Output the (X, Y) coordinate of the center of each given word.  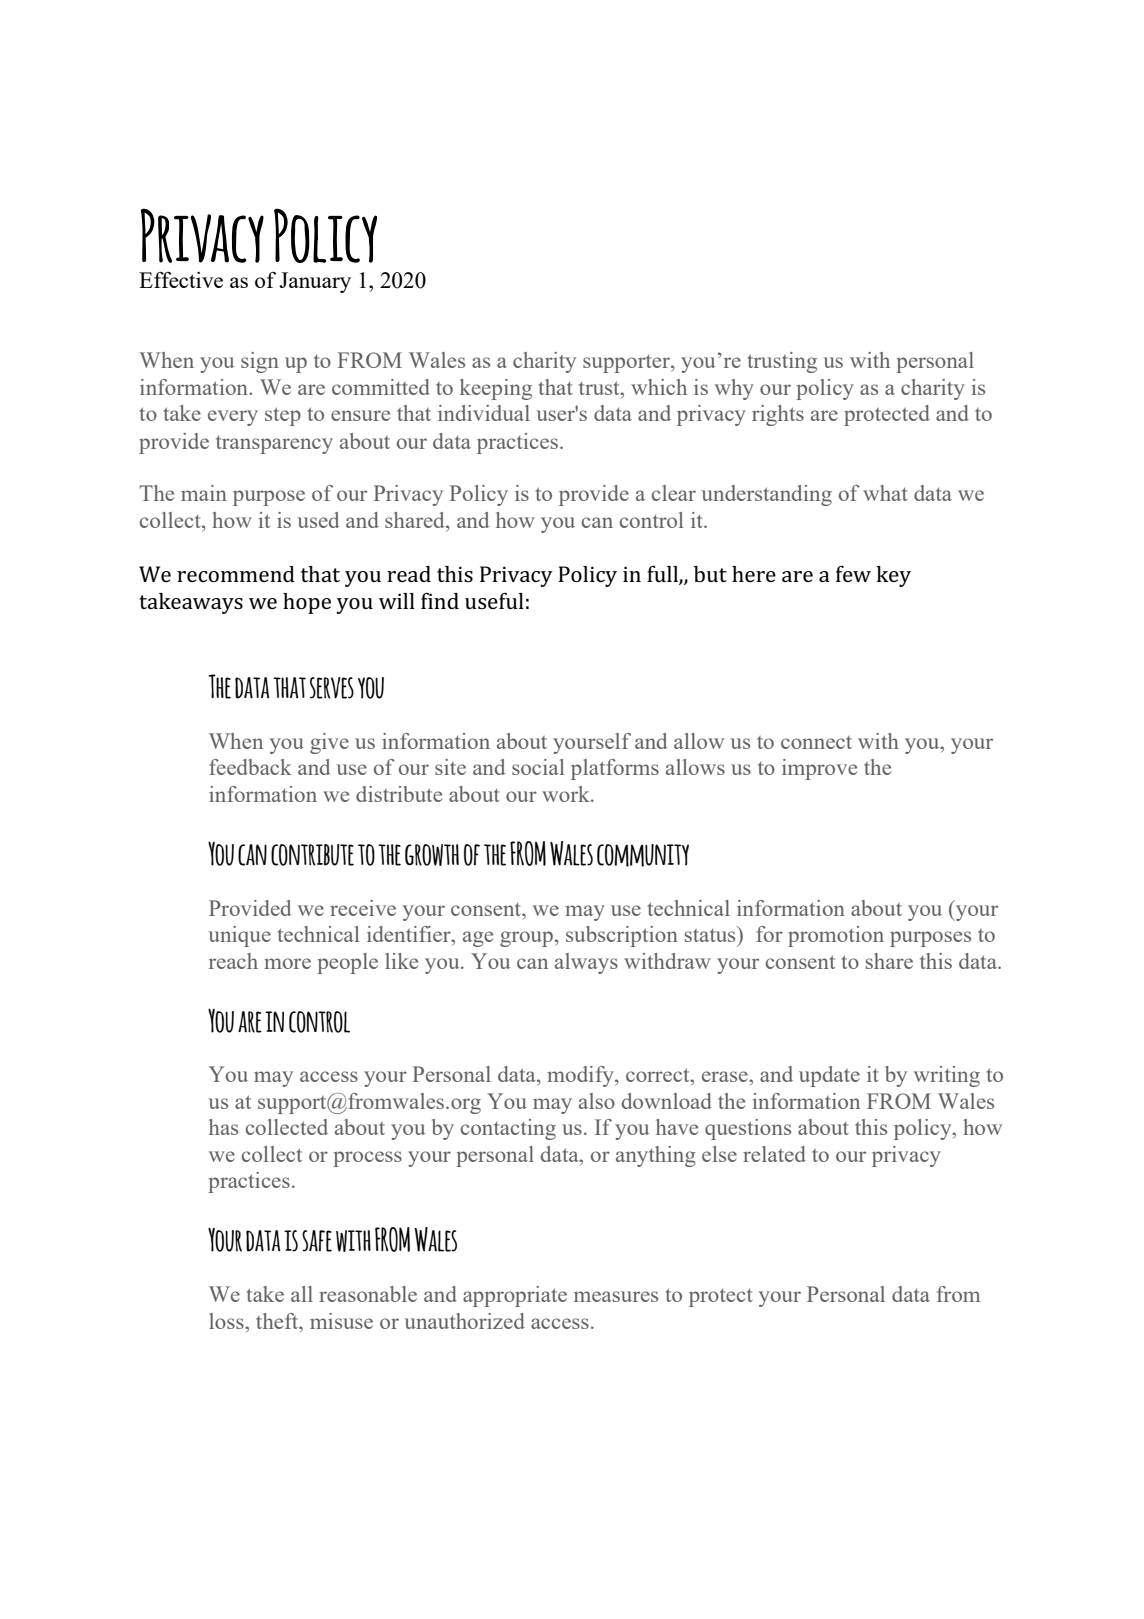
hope (307, 603)
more (287, 963)
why (734, 389)
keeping (496, 389)
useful (494, 601)
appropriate (515, 1296)
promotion (836, 936)
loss (227, 1321)
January (315, 282)
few (853, 574)
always (586, 963)
